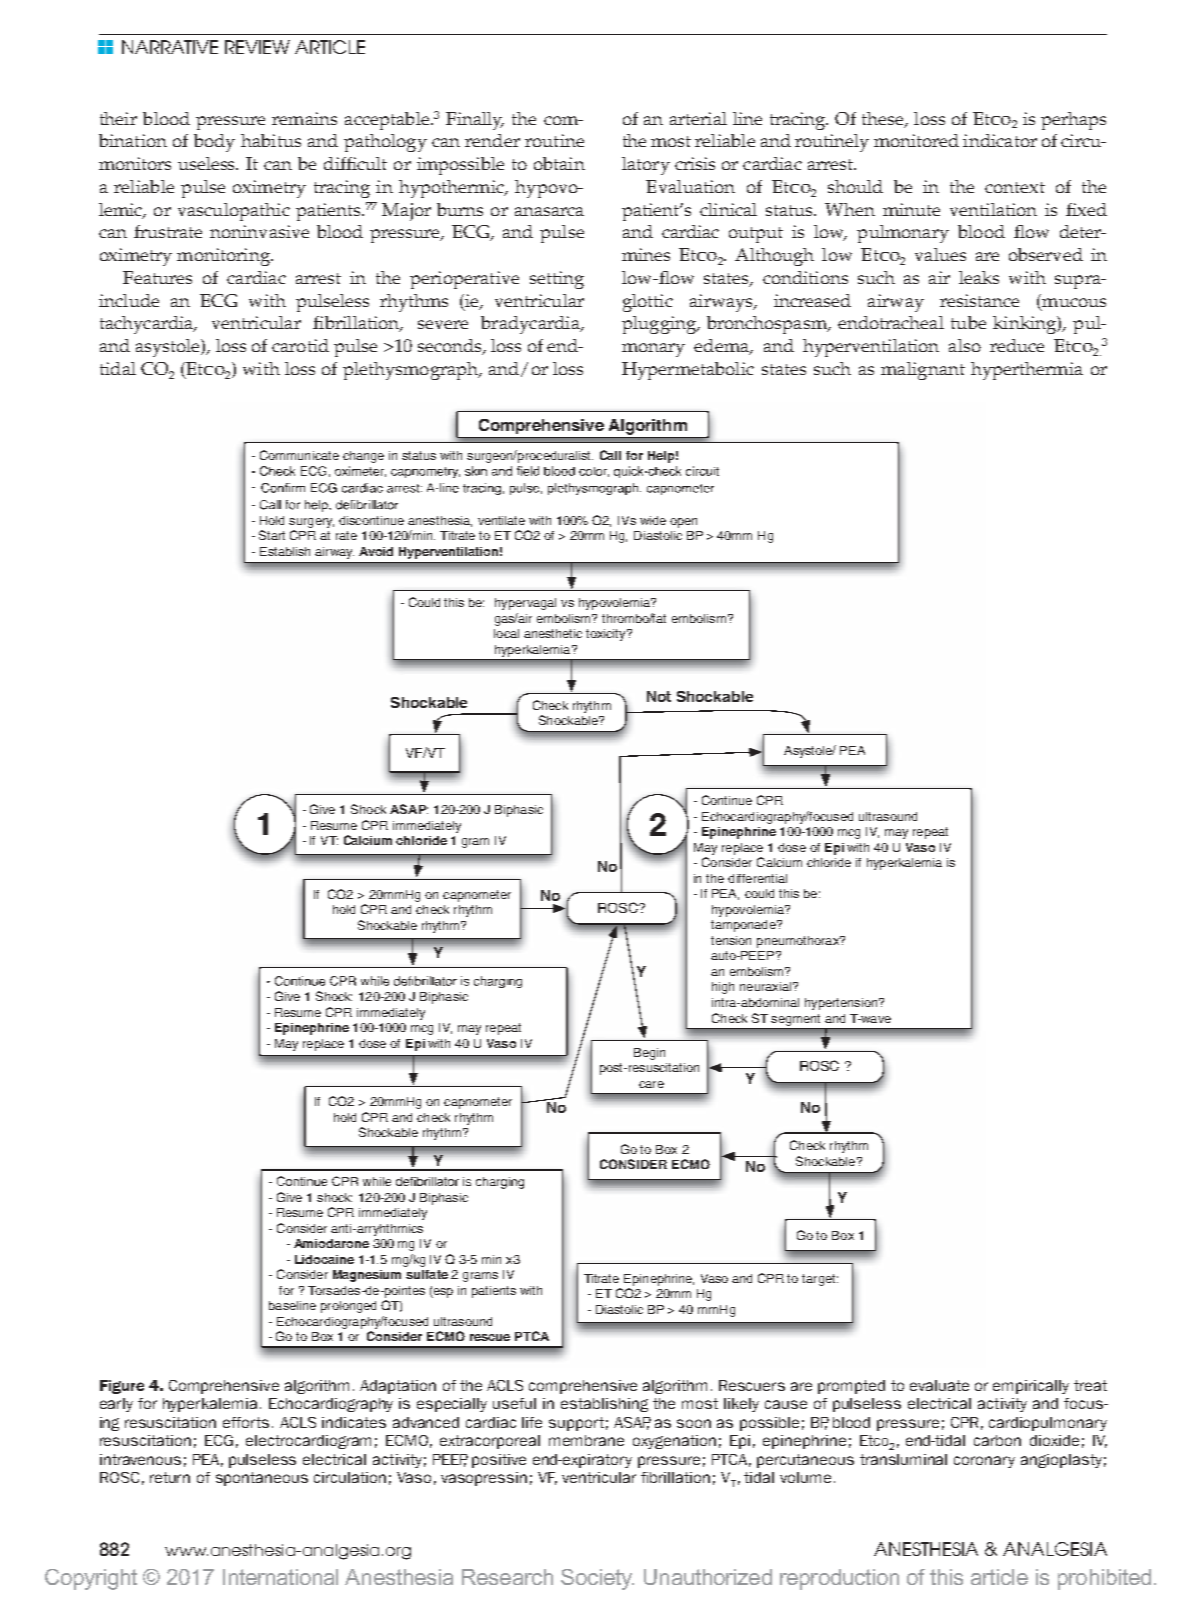 The image size is (1204, 1612). What do you see at coordinates (1000, 140) in the page?
I see `indicator` at bounding box center [1000, 140].
